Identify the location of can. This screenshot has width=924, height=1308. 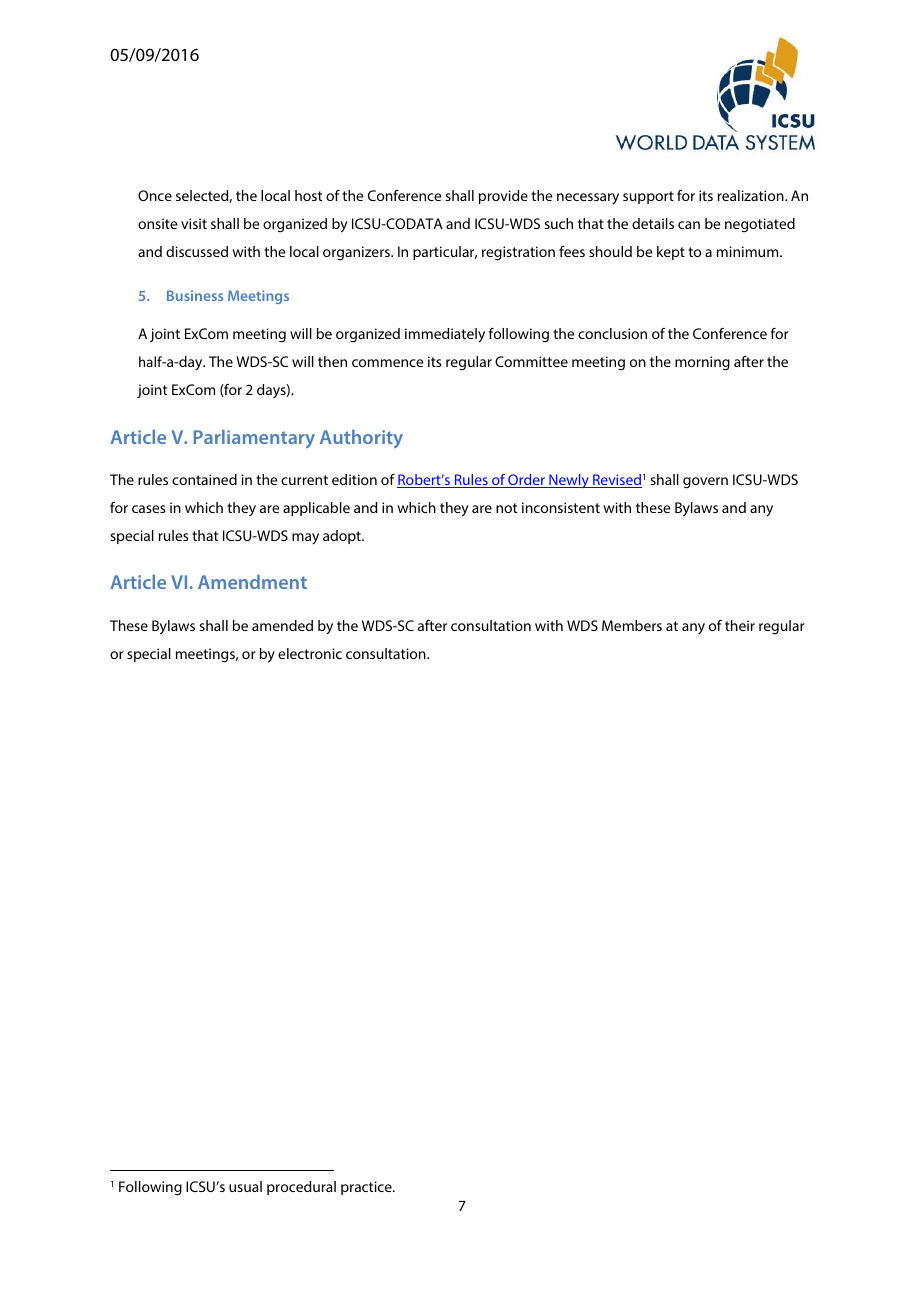
(689, 225).
